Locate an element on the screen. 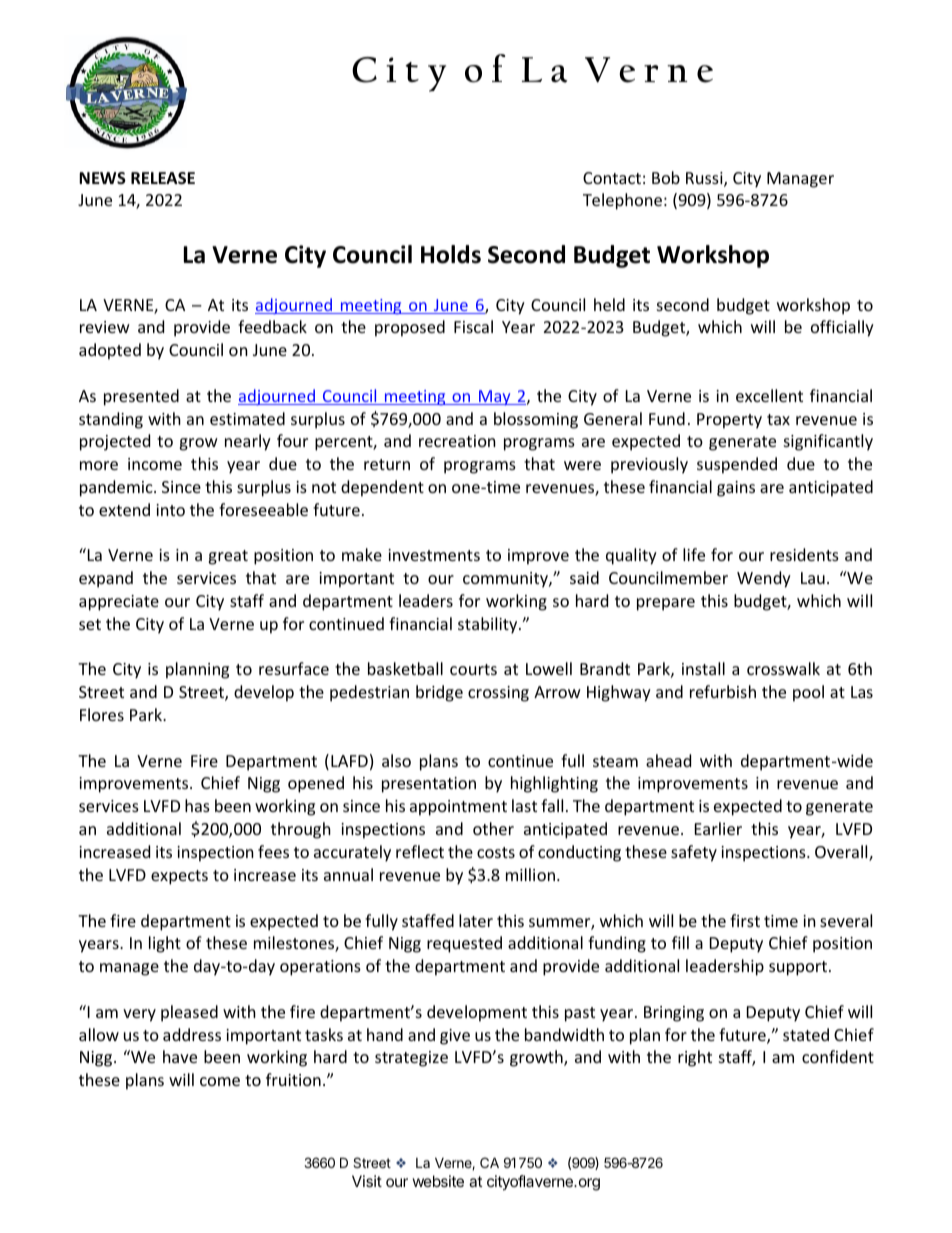  May is located at coordinates (495, 398).
